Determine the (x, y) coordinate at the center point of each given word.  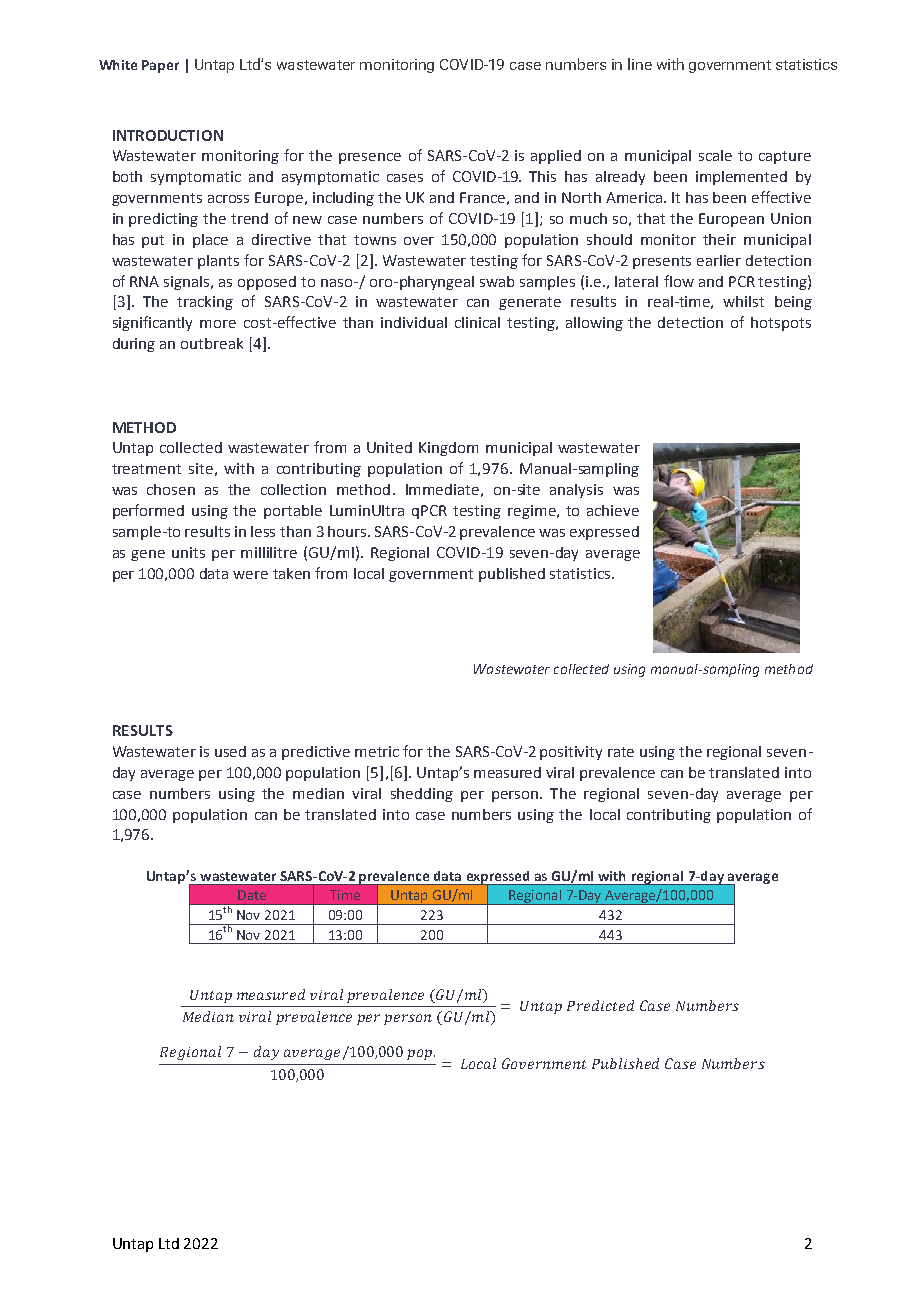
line (640, 64)
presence (370, 158)
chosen (171, 489)
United (389, 447)
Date (252, 895)
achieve (613, 510)
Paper (160, 66)
